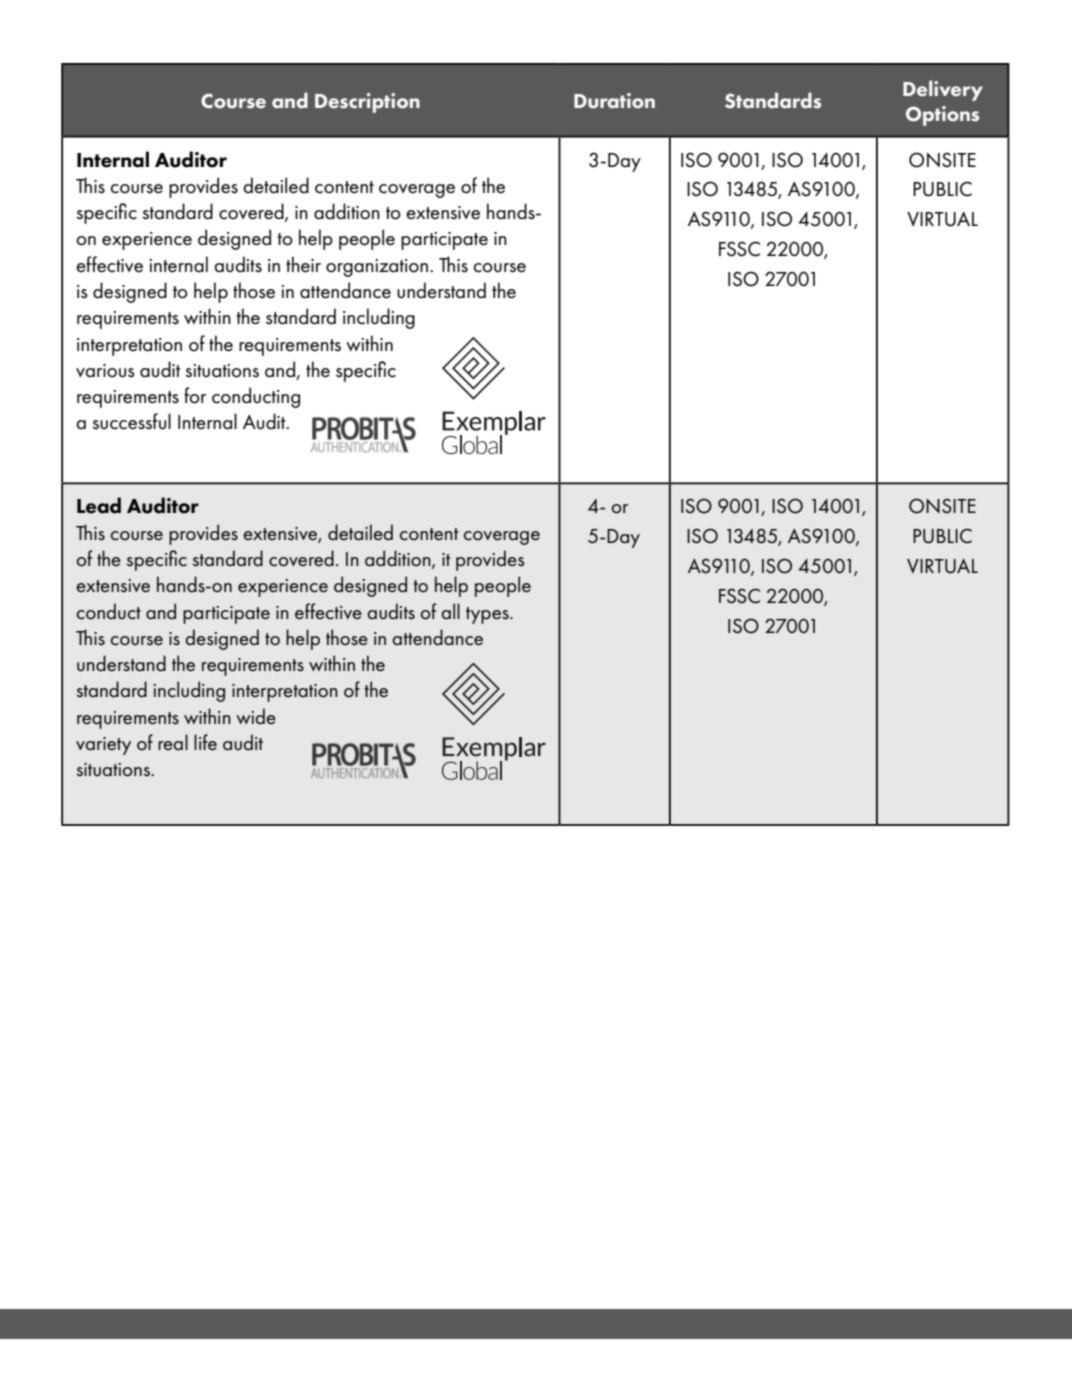 This screenshot has width=1072, height=1387. I want to click on all, so click(450, 611).
